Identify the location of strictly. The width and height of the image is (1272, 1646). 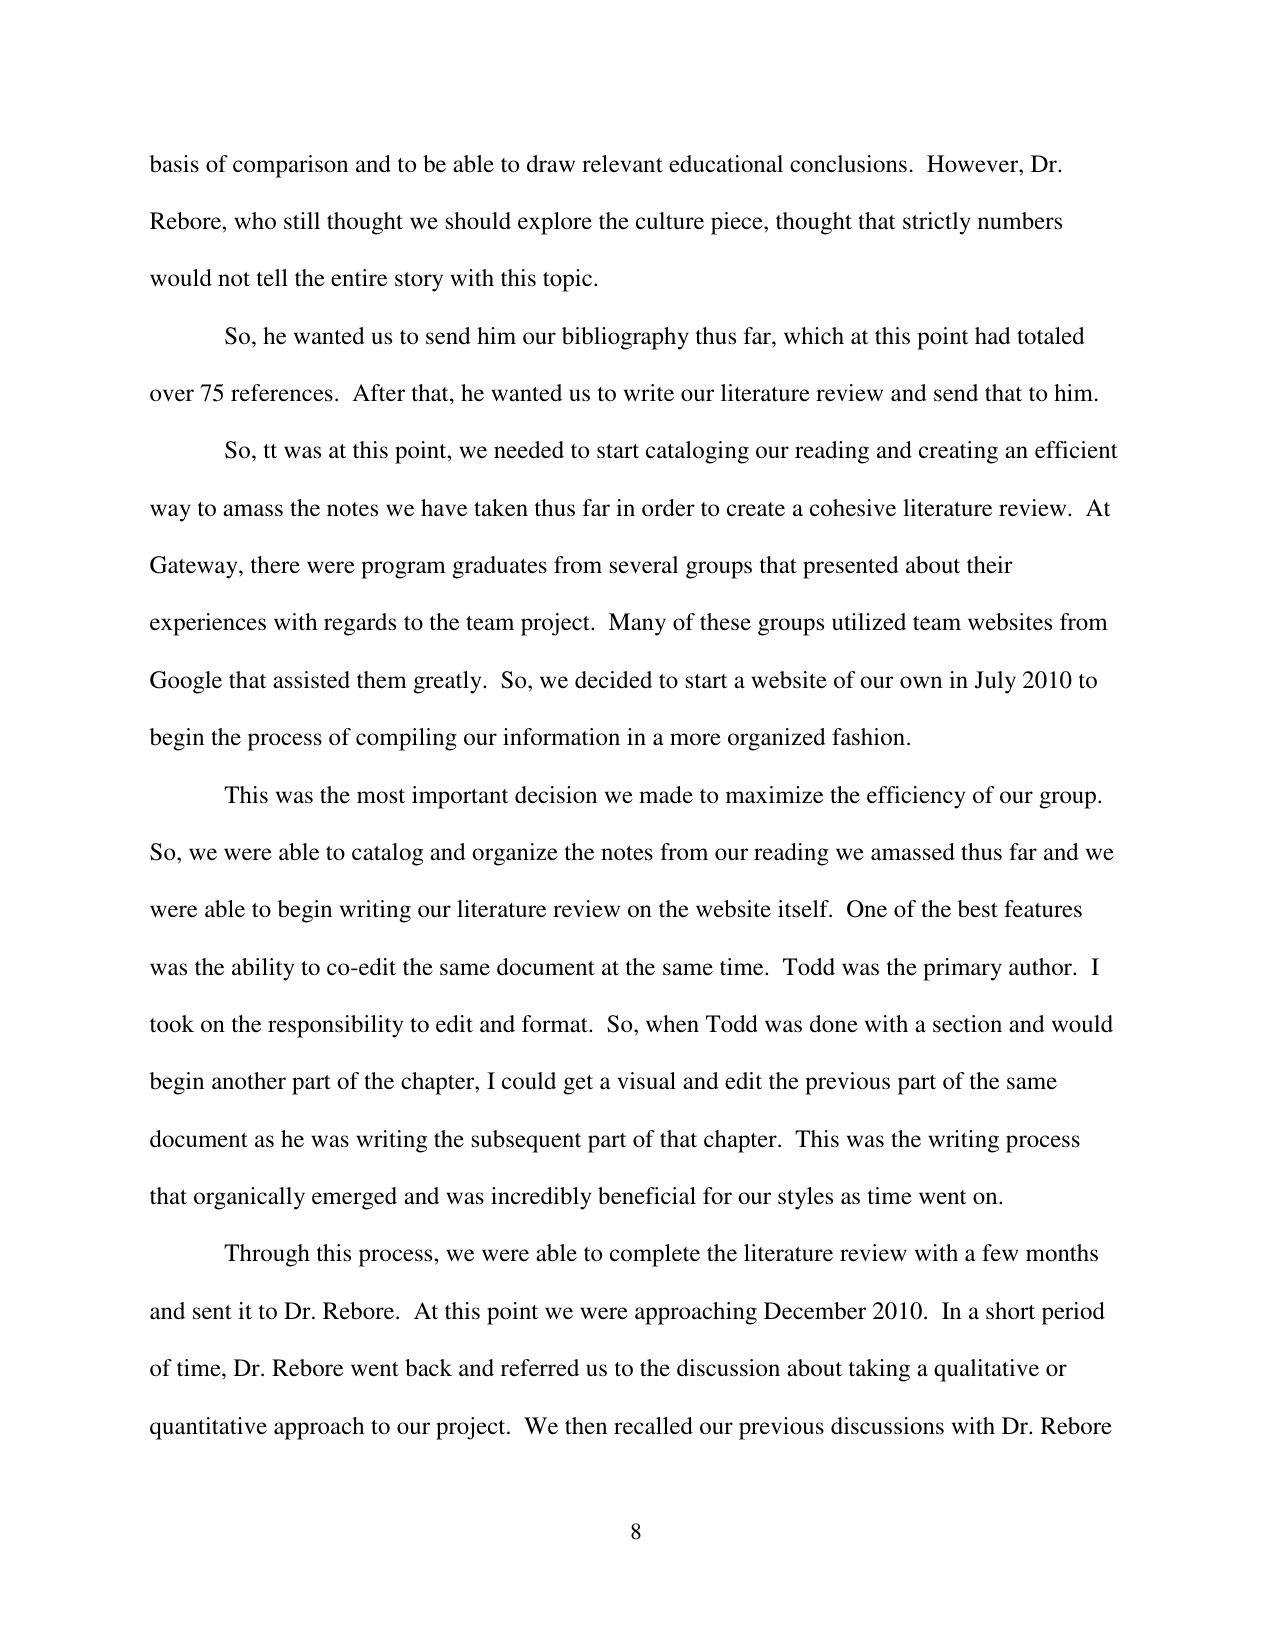
(937, 223).
